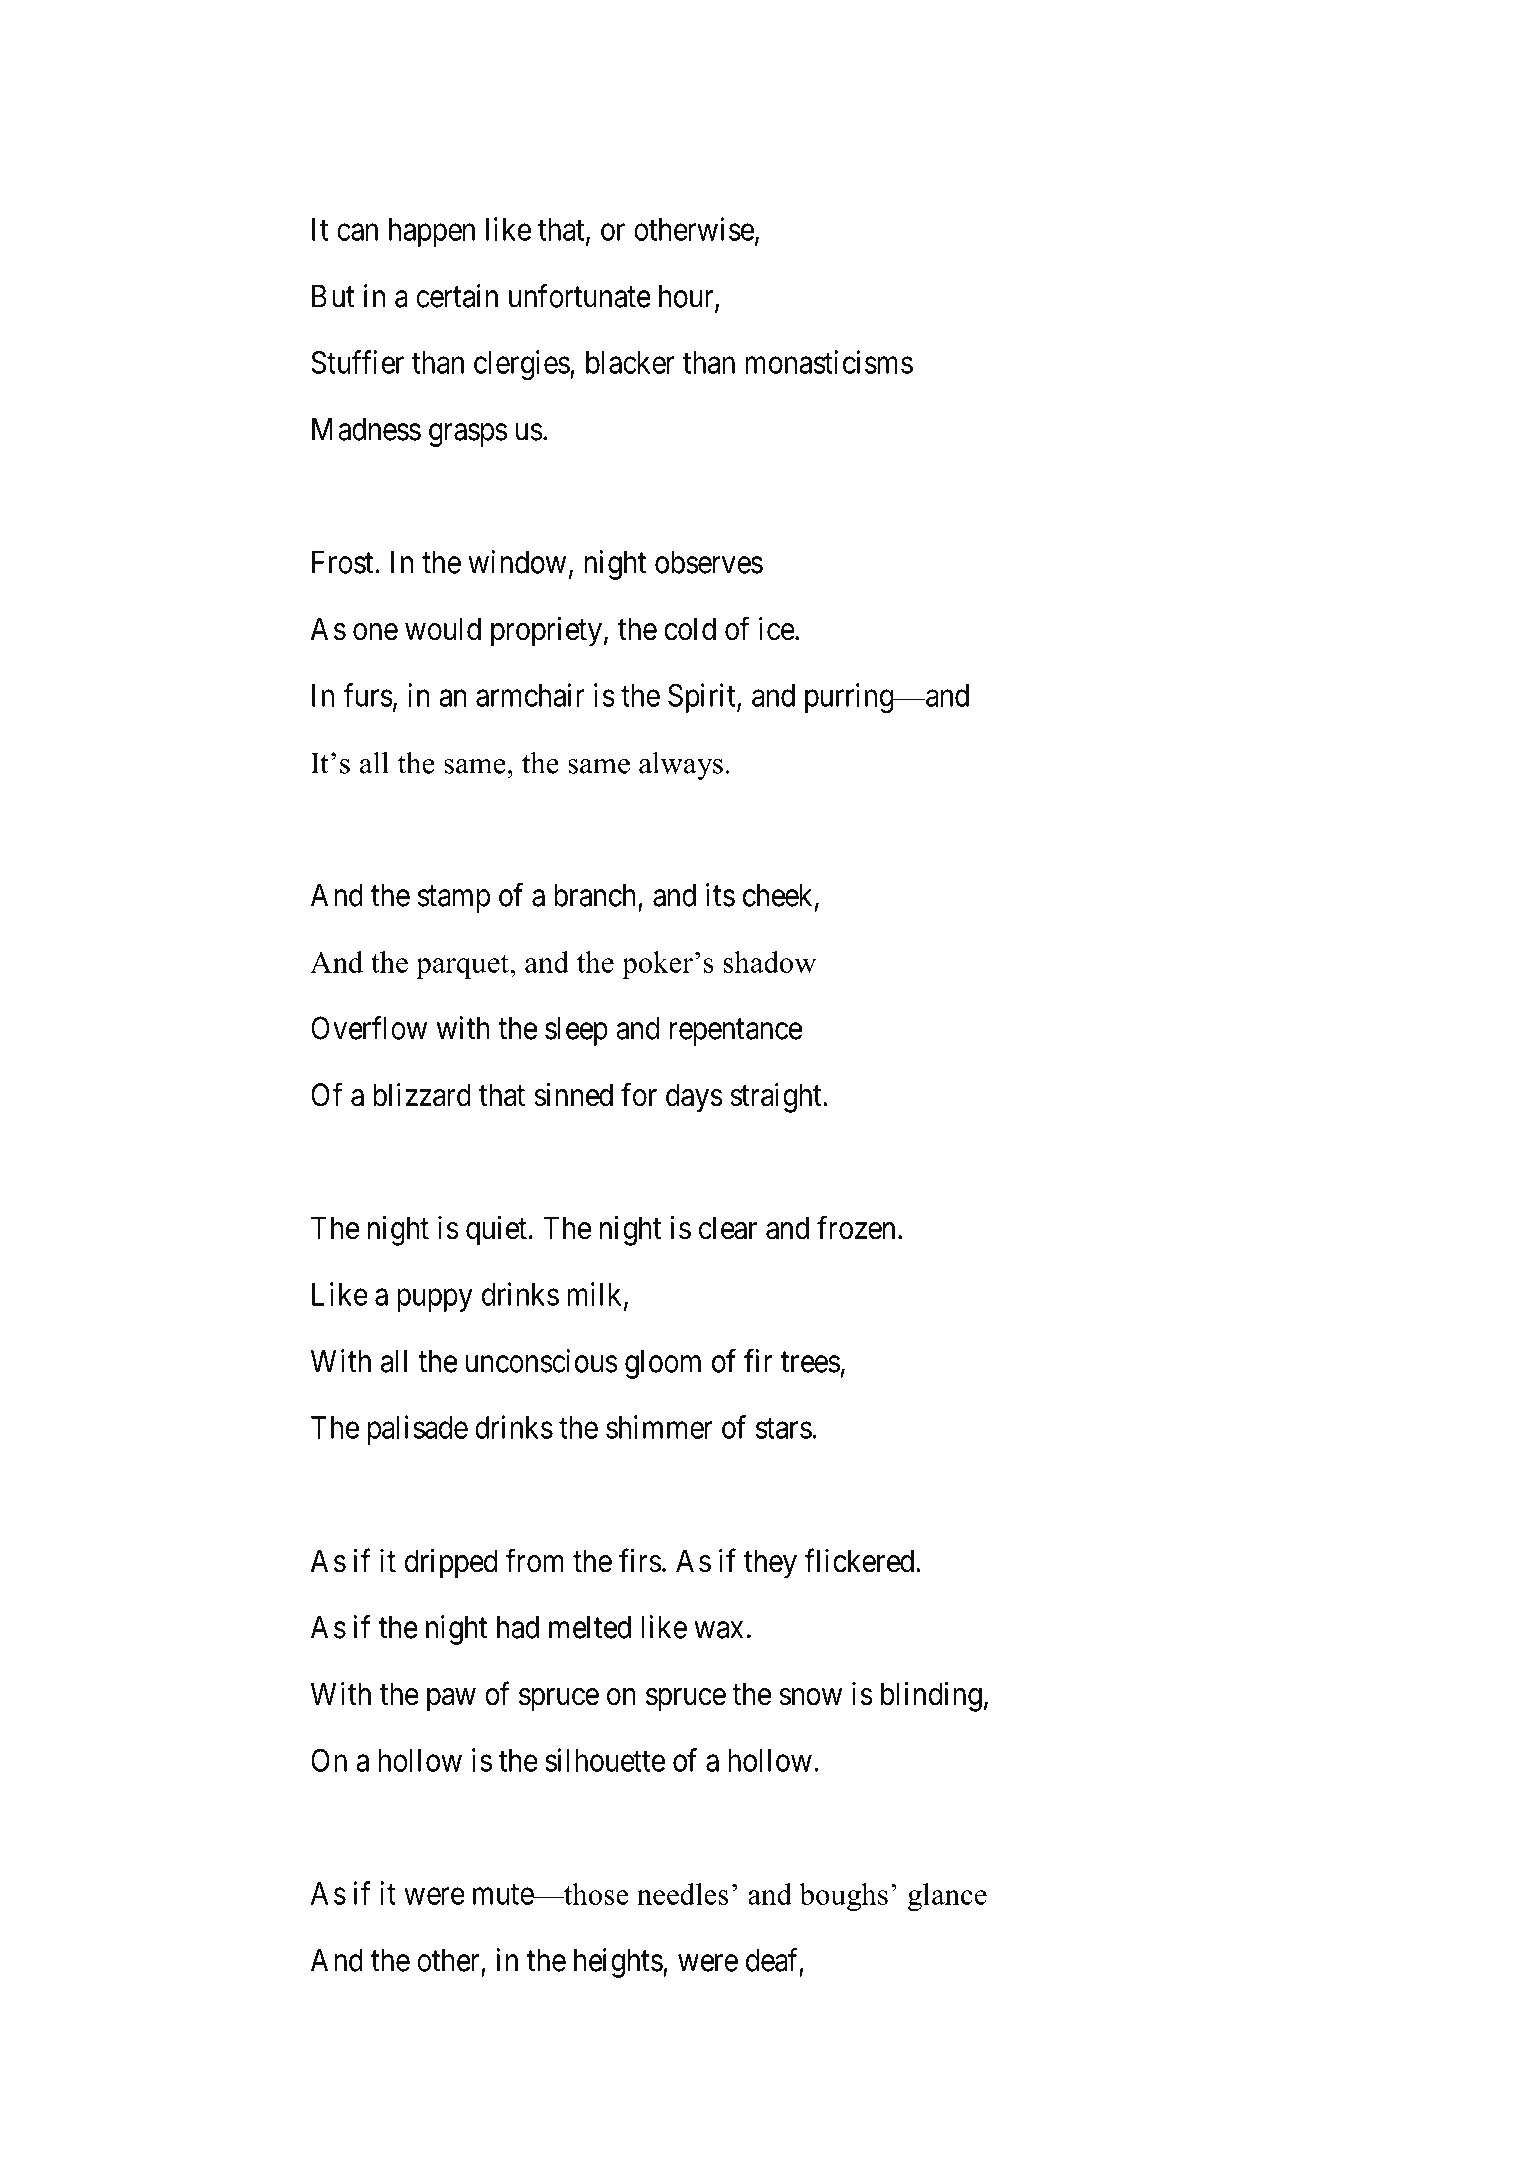 Image resolution: width=1532 pixels, height=2166 pixels. I want to click on Spirit, so click(703, 698).
